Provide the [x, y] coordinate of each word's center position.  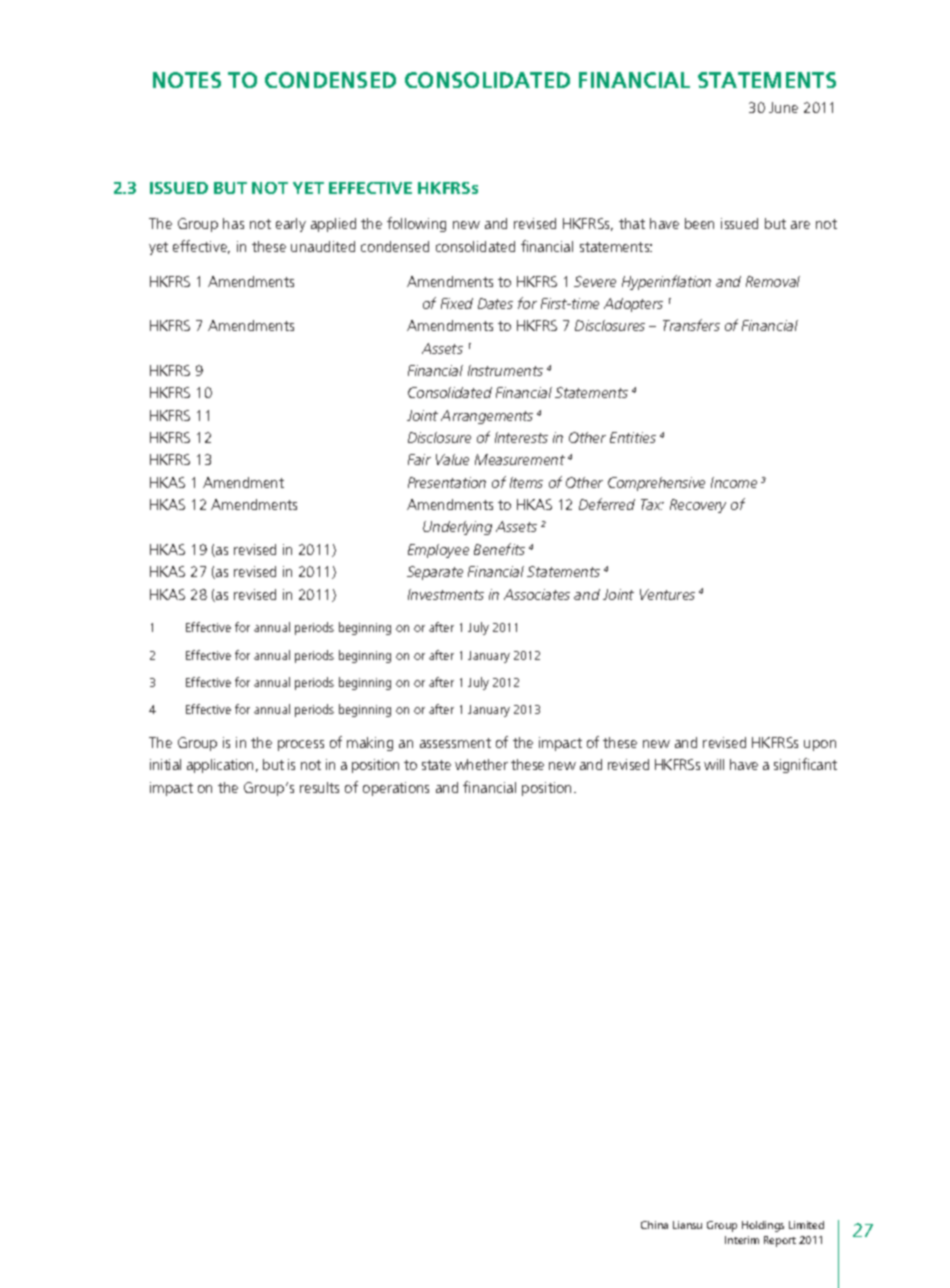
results [319, 787]
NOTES [187, 80]
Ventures [667, 594]
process [301, 745]
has [233, 223]
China [654, 1225]
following [416, 224]
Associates [537, 594]
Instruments [505, 370]
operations [396, 789]
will [714, 764]
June [783, 107]
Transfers [691, 325]
